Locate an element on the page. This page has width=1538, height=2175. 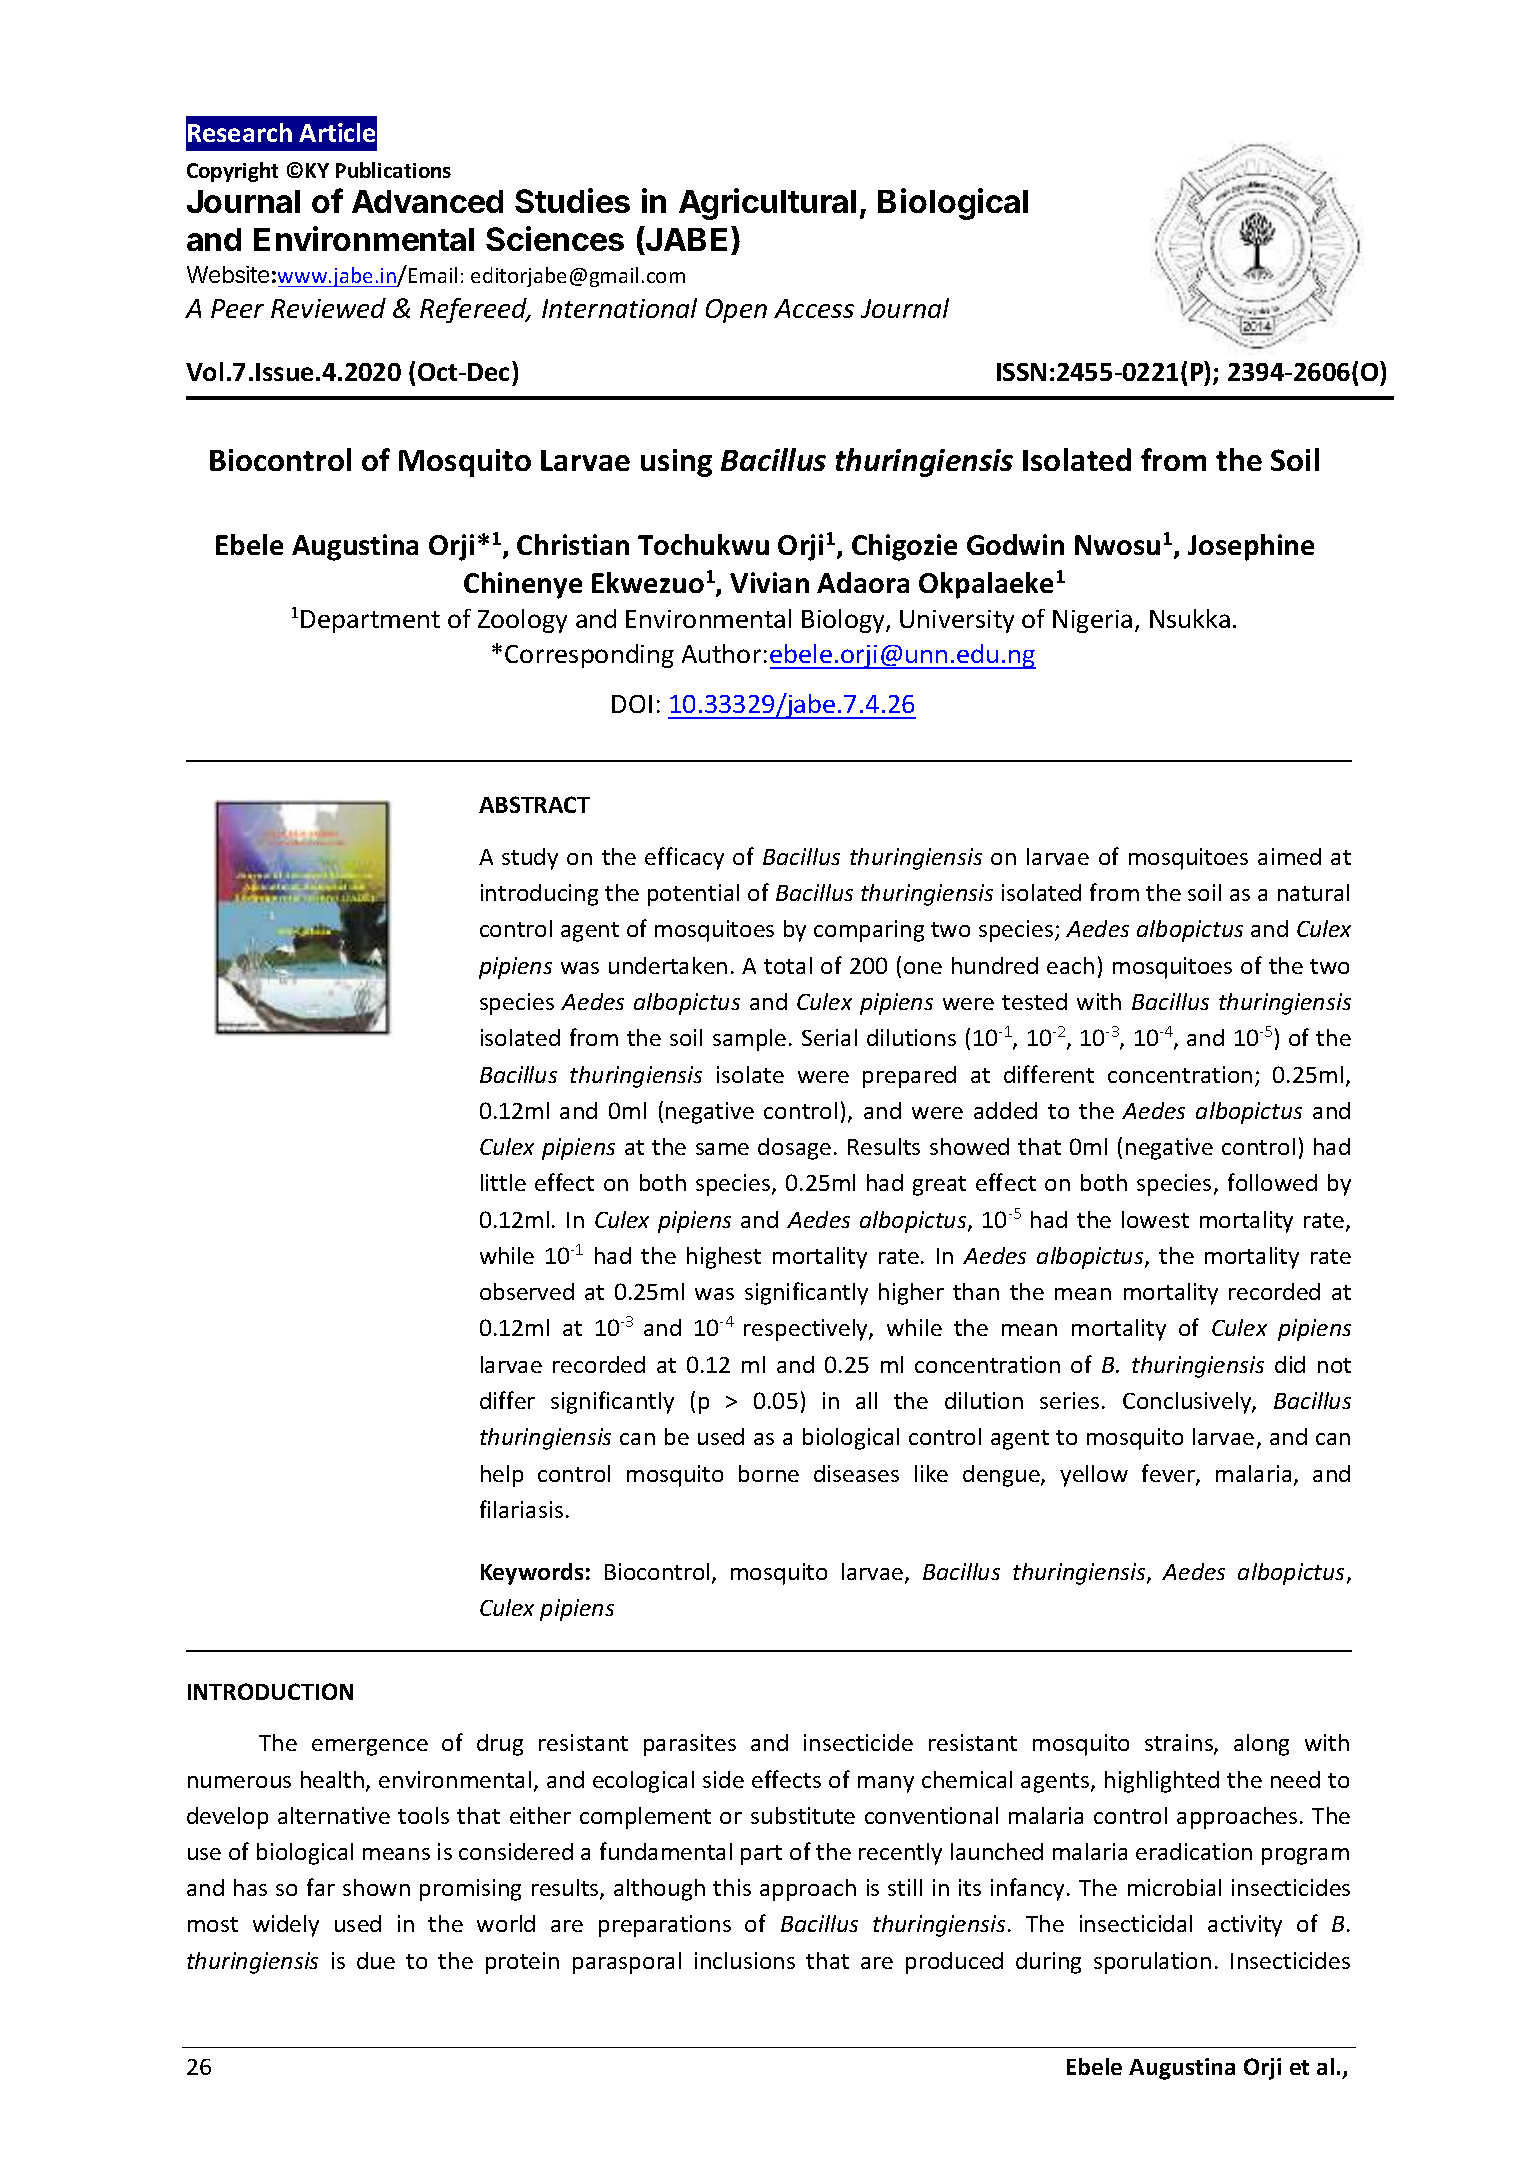
sample is located at coordinates (749, 1040).
